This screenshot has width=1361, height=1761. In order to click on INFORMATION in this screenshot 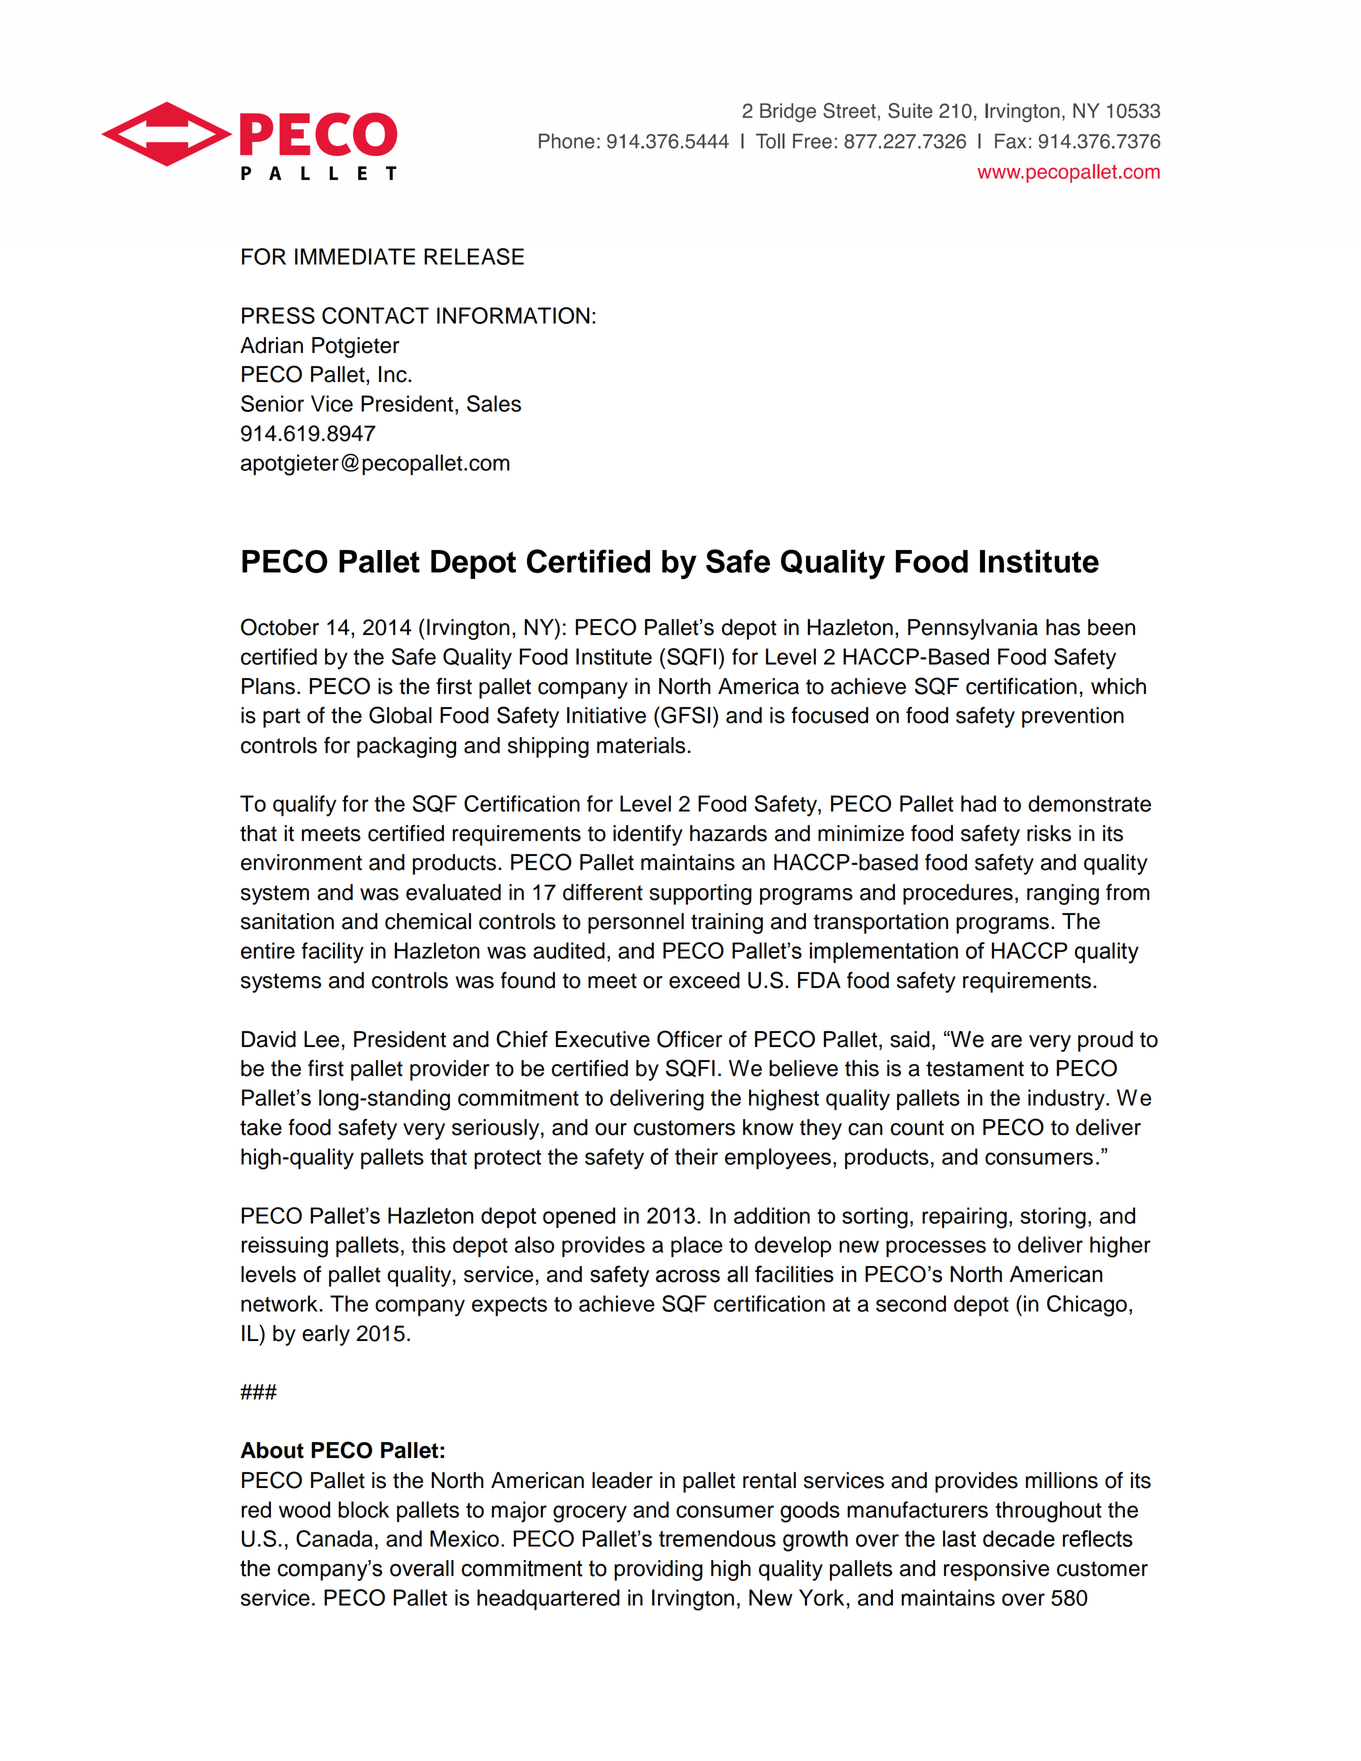, I will do `click(513, 315)`.
